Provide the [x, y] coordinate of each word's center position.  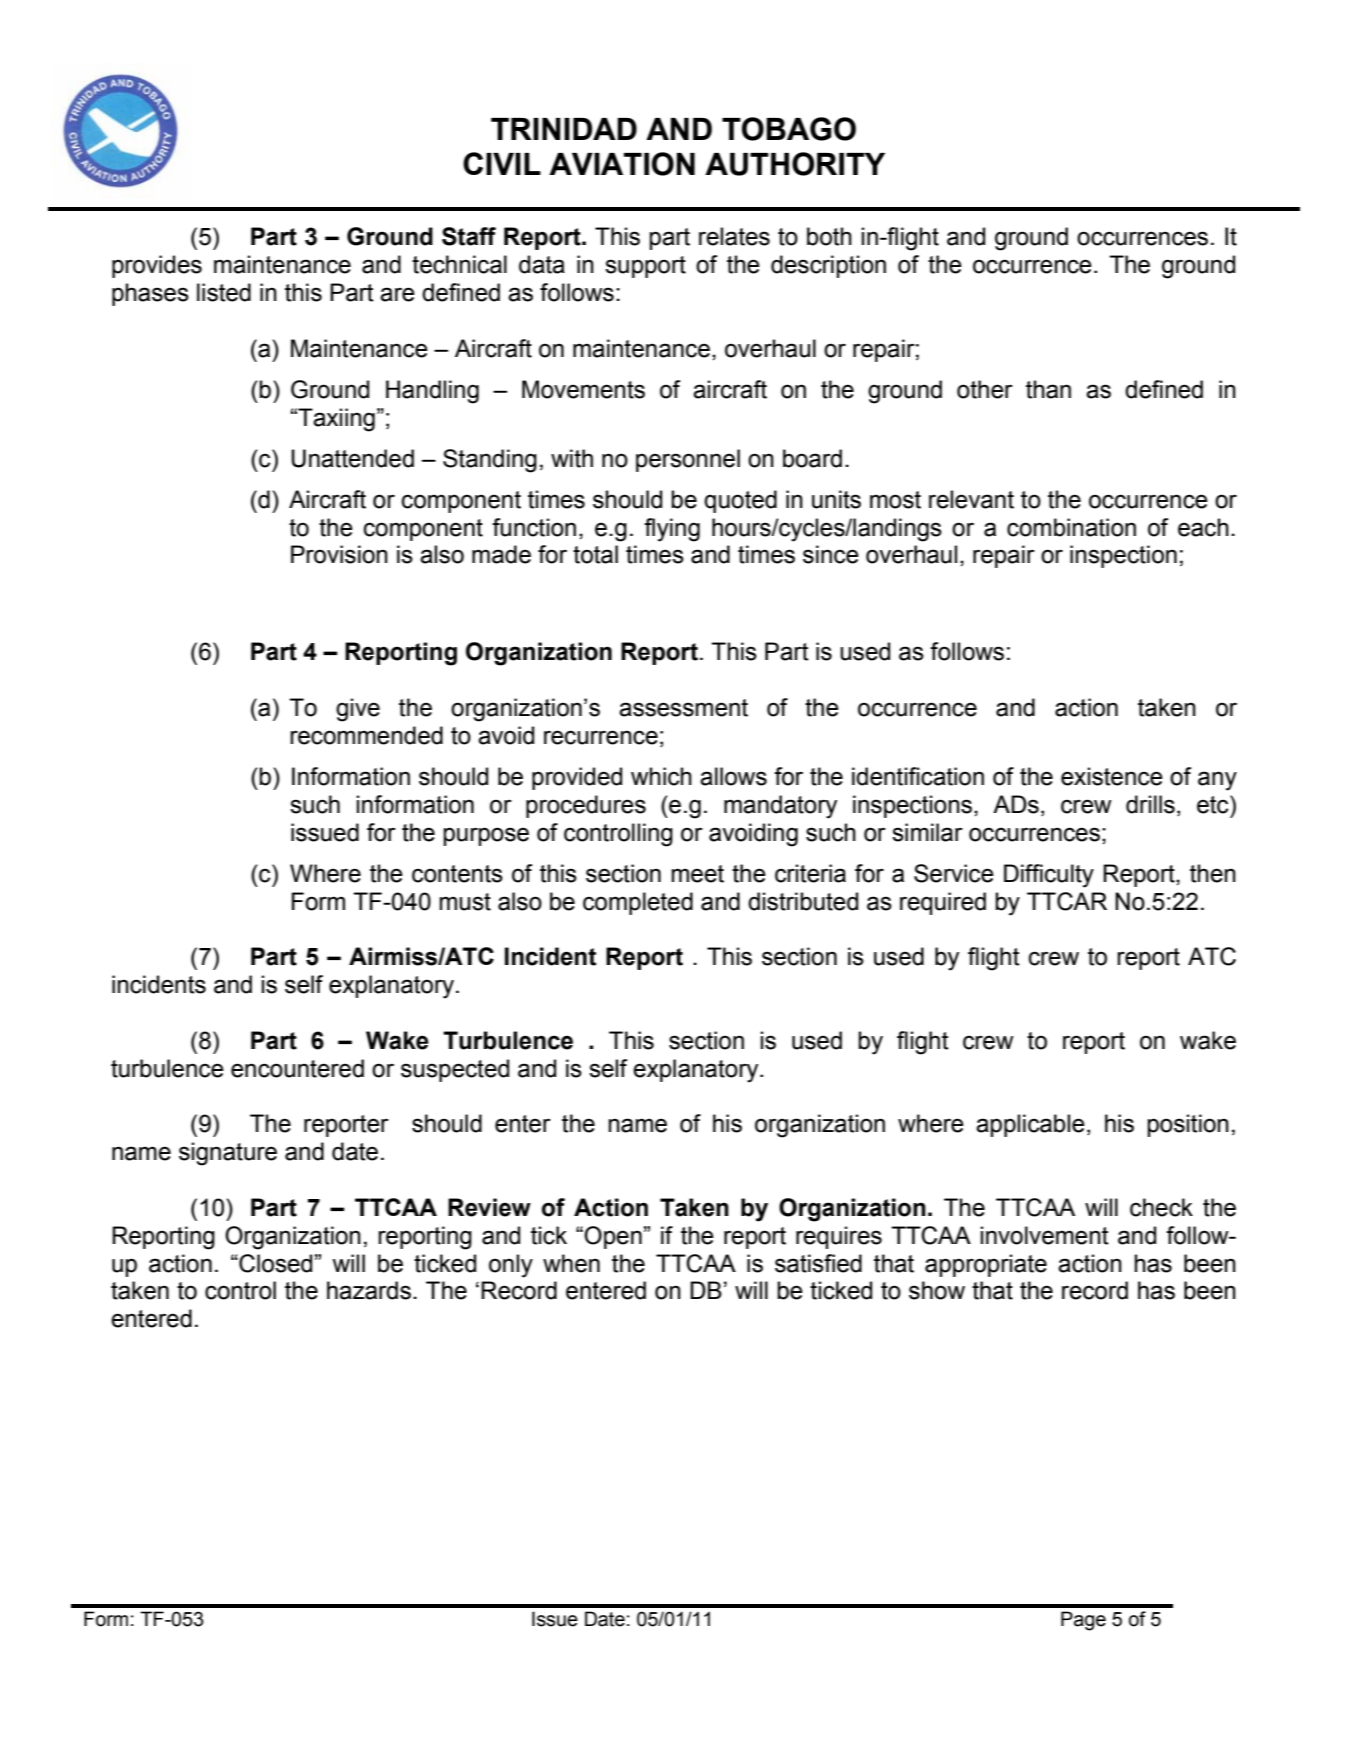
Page [1083, 1621]
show [937, 1290]
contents [457, 874]
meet [697, 874]
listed [224, 292]
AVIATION [622, 164]
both [829, 236]
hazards [369, 1290]
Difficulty [1049, 876]
